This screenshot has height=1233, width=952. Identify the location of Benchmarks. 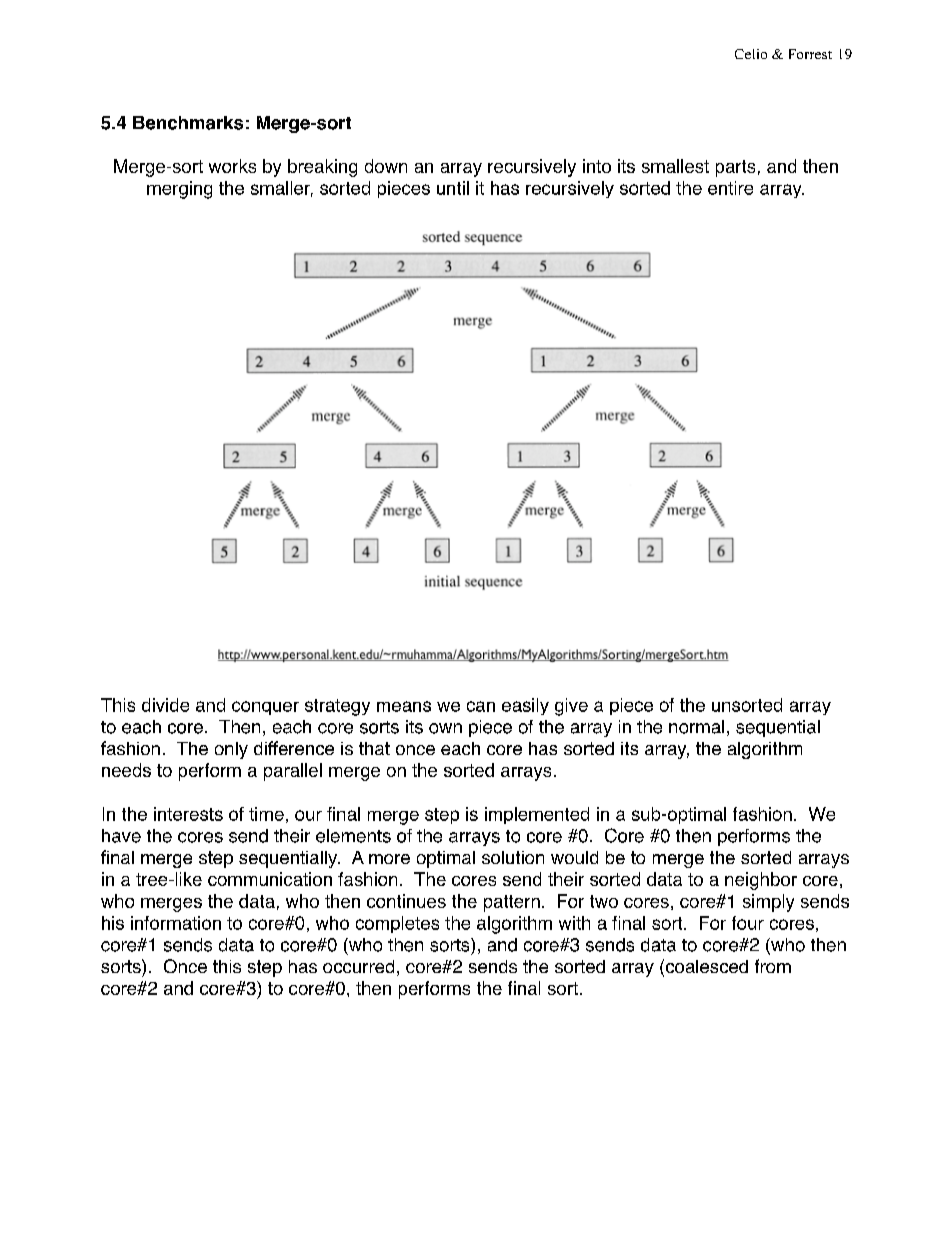
(188, 123).
